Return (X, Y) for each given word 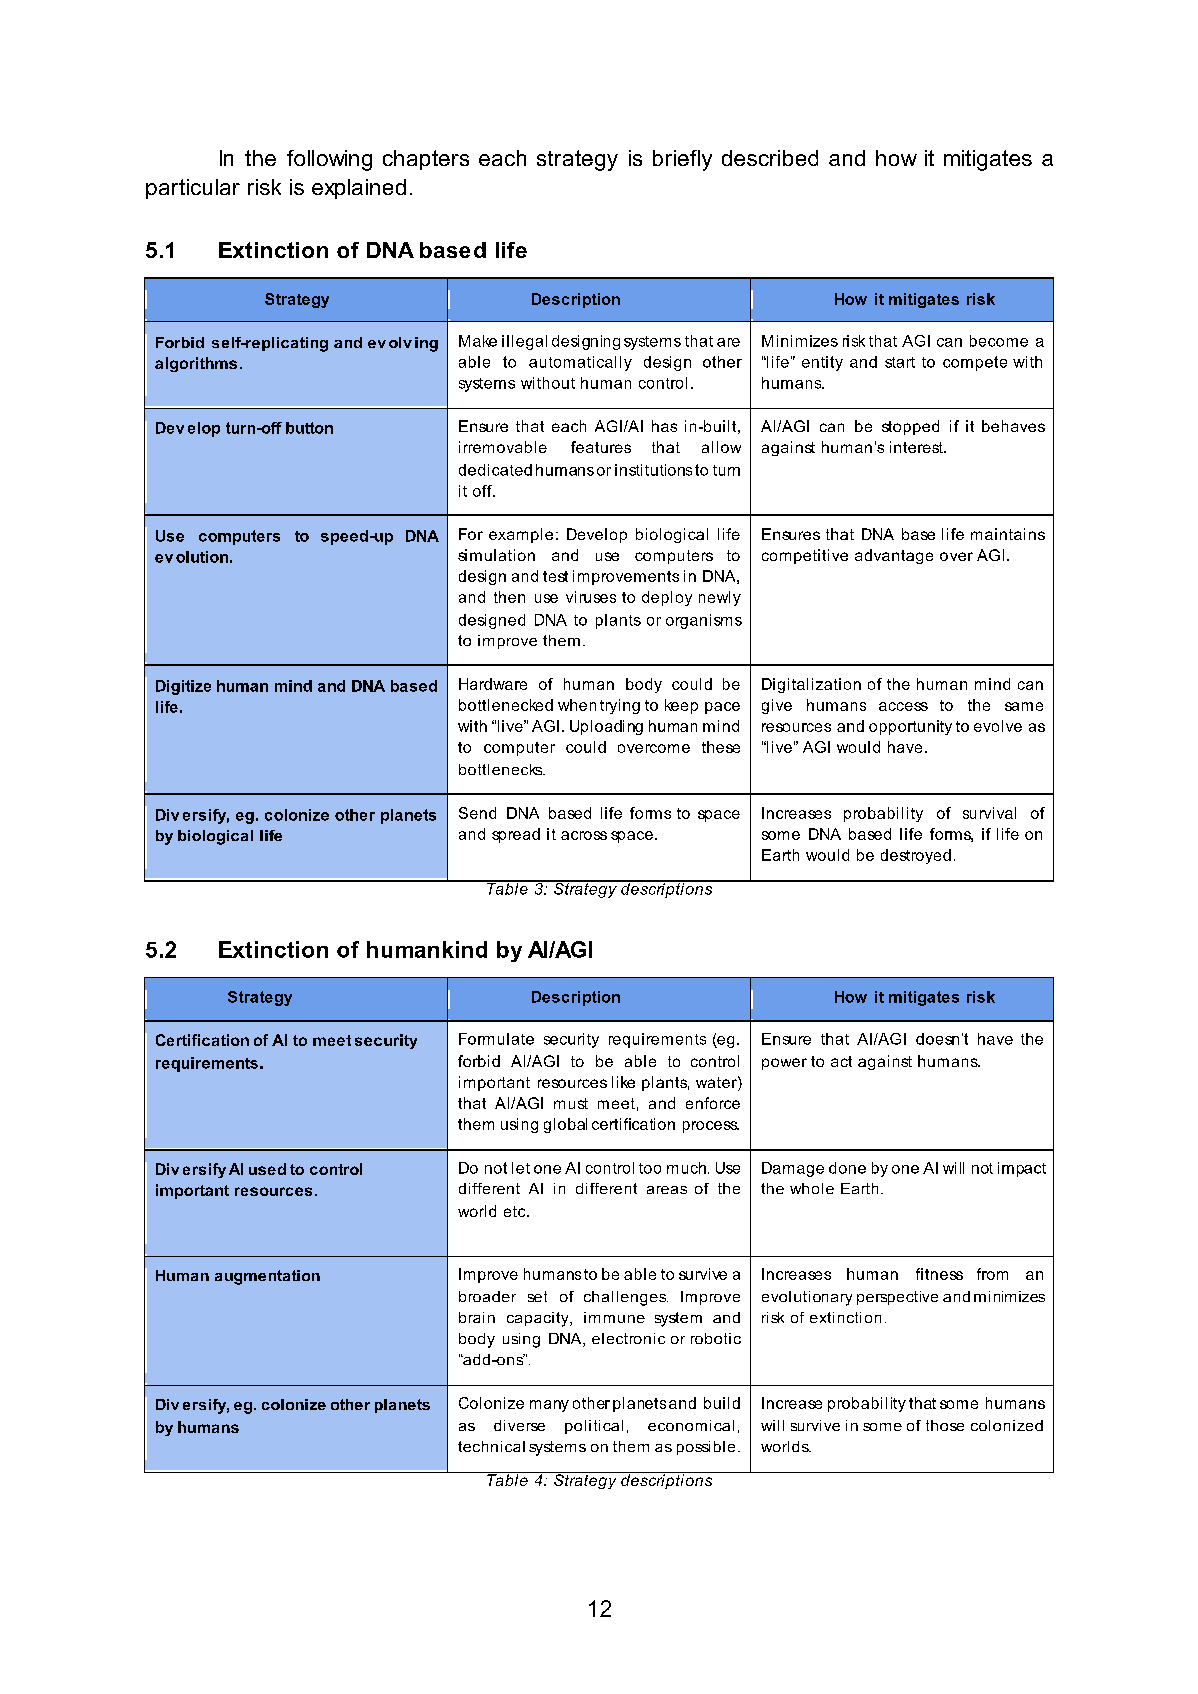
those (945, 1425)
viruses (591, 597)
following (329, 160)
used (267, 1169)
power (784, 1064)
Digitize (183, 687)
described (770, 158)
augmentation (267, 1277)
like (623, 1082)
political (594, 1427)
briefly (682, 160)
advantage (894, 556)
